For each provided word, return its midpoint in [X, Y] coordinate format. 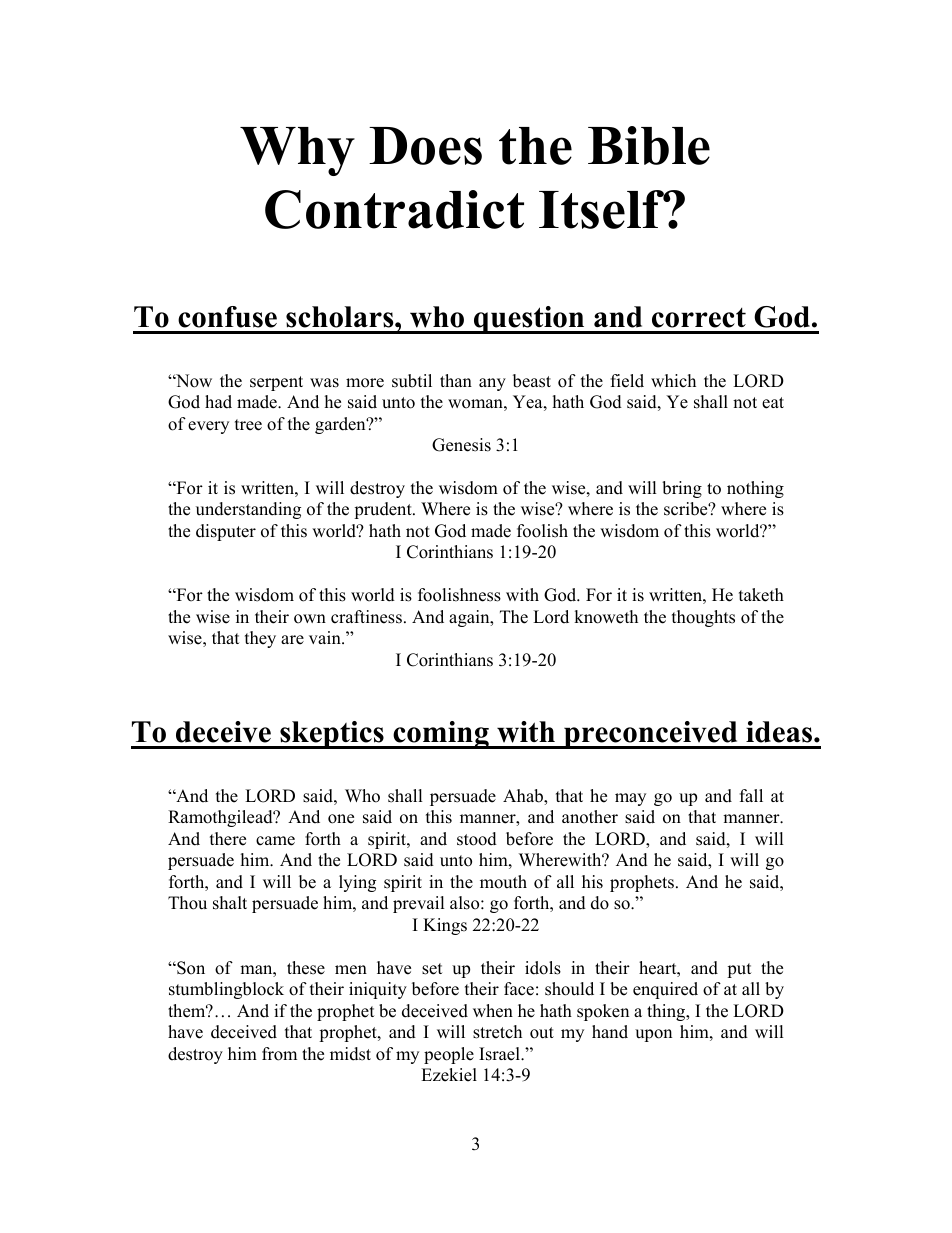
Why [297, 151]
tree [248, 425]
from [279, 1054]
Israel [500, 1054]
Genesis [461, 445]
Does [425, 146]
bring [682, 489]
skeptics [332, 735]
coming [441, 735]
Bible [649, 145]
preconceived [651, 735]
